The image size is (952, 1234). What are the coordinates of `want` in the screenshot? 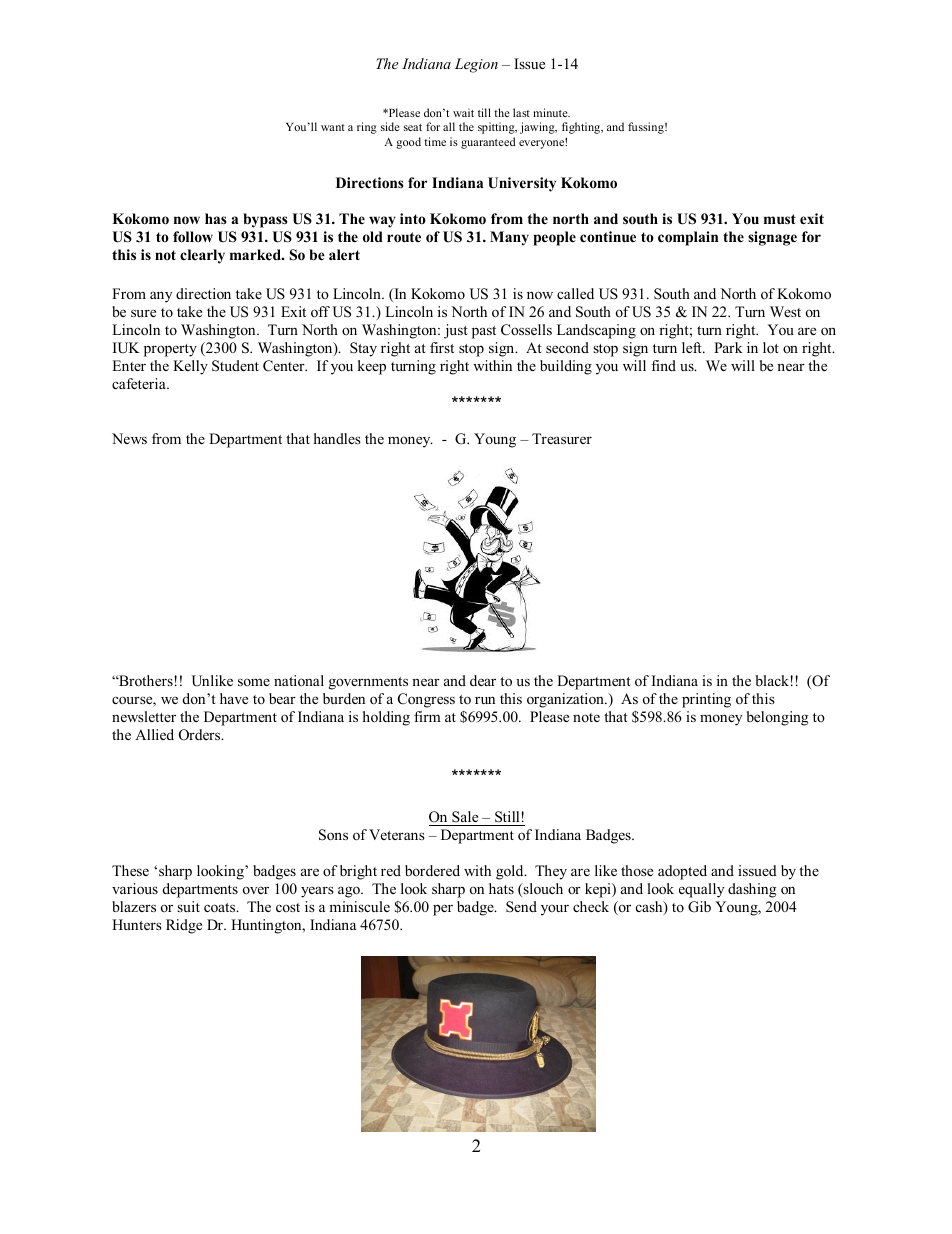 It's located at (333, 127).
